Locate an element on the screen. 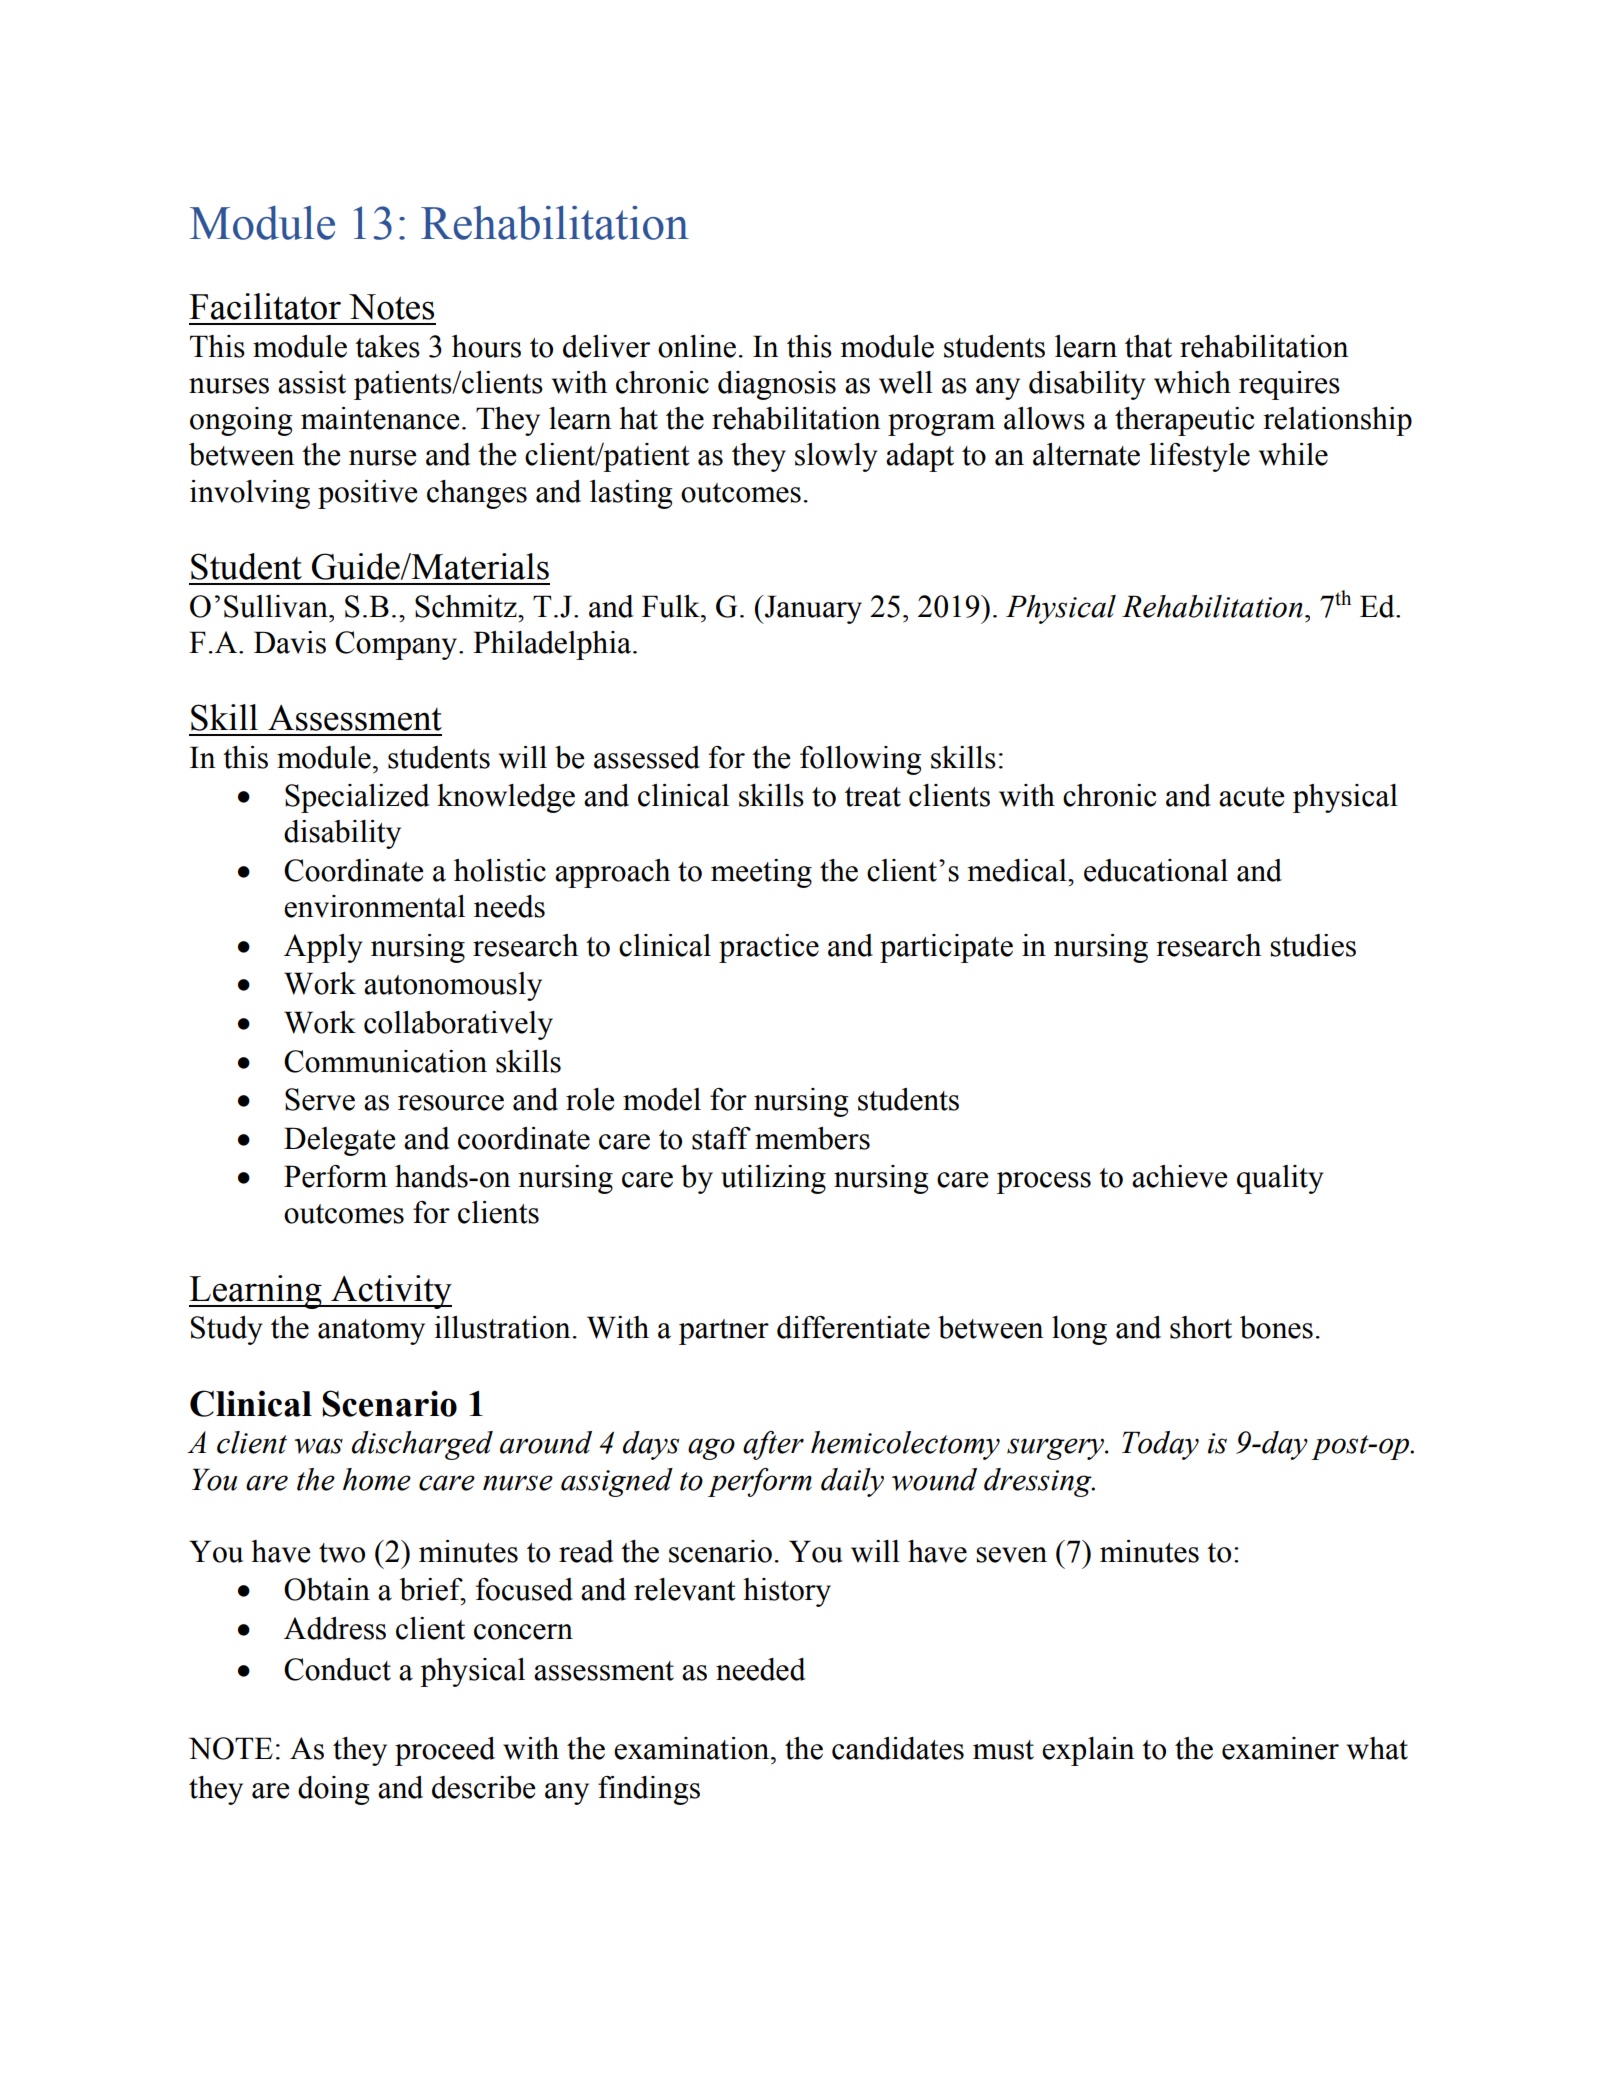 The width and height of the screenshot is (1609, 2082). which is located at coordinates (1192, 382).
